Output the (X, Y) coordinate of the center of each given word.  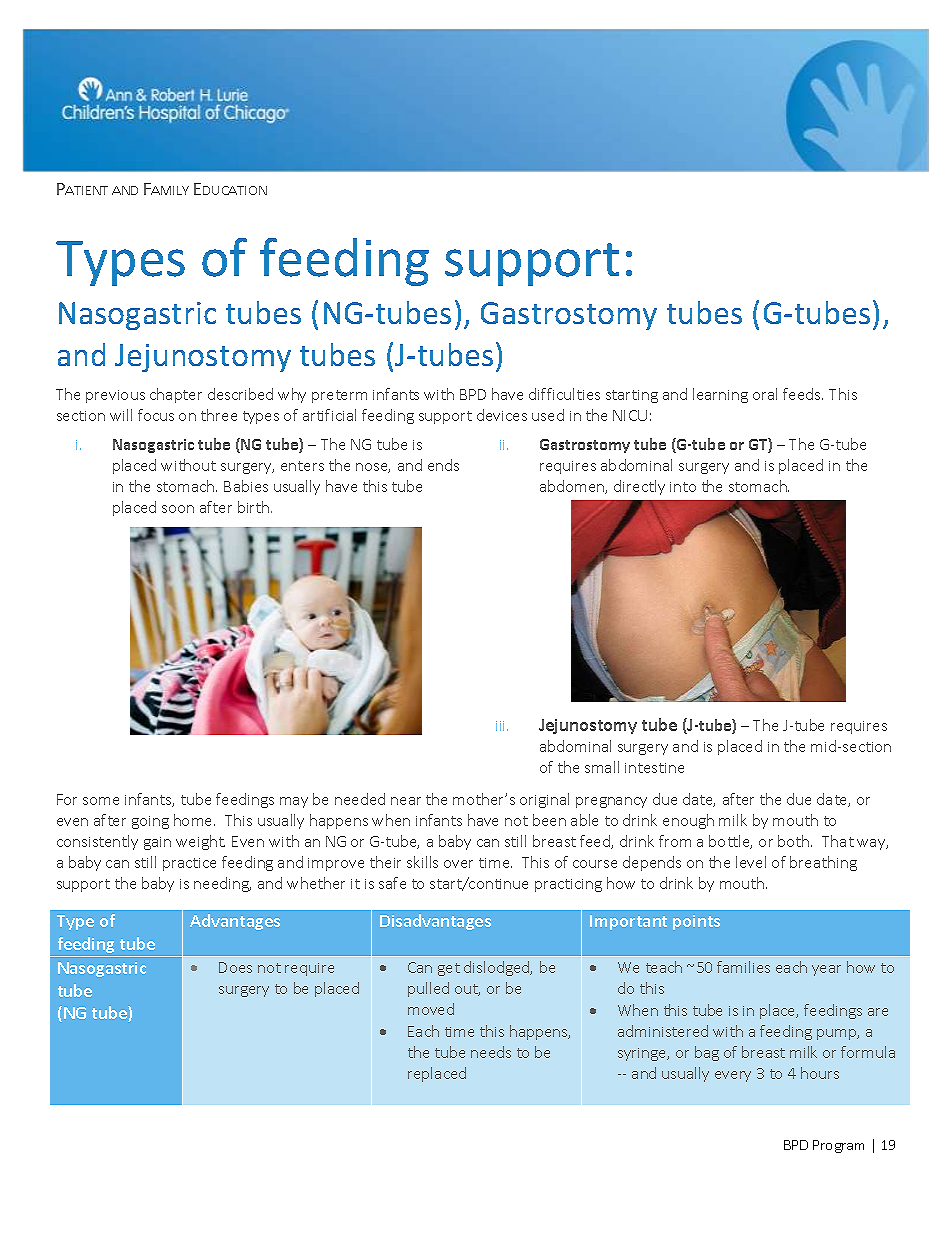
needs (491, 1052)
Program (838, 1146)
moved (431, 1009)
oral (765, 394)
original (544, 800)
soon (178, 509)
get (449, 969)
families (743, 967)
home (194, 820)
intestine (654, 768)
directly (639, 487)
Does (235, 967)
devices (502, 415)
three (219, 415)
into (683, 487)
